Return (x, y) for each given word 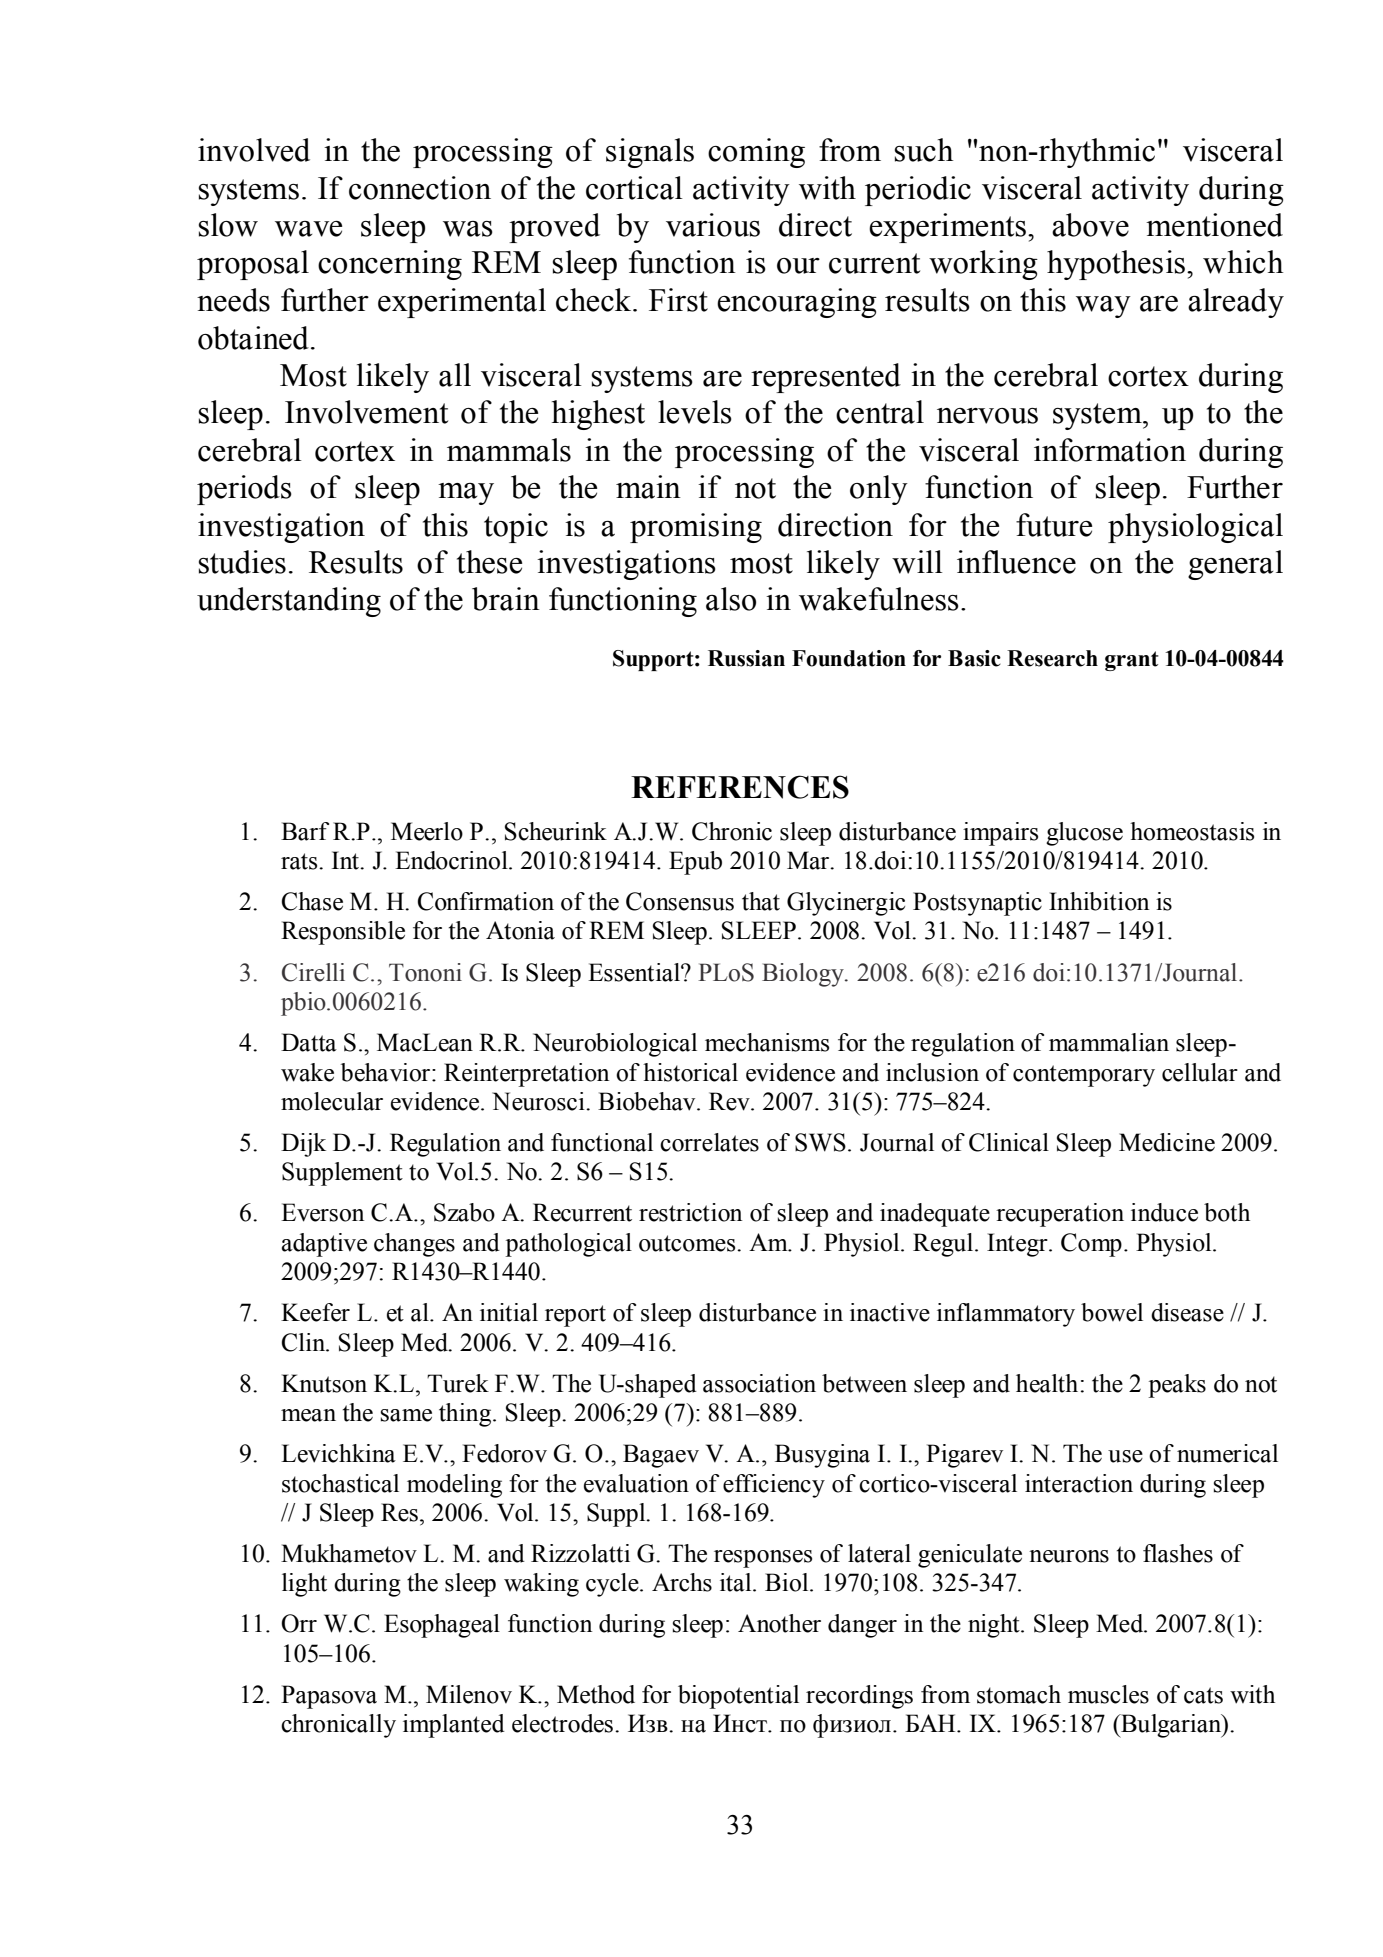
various (713, 225)
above (1090, 225)
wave (308, 229)
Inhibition (1099, 901)
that (761, 901)
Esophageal (442, 1626)
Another (779, 1623)
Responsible (343, 933)
